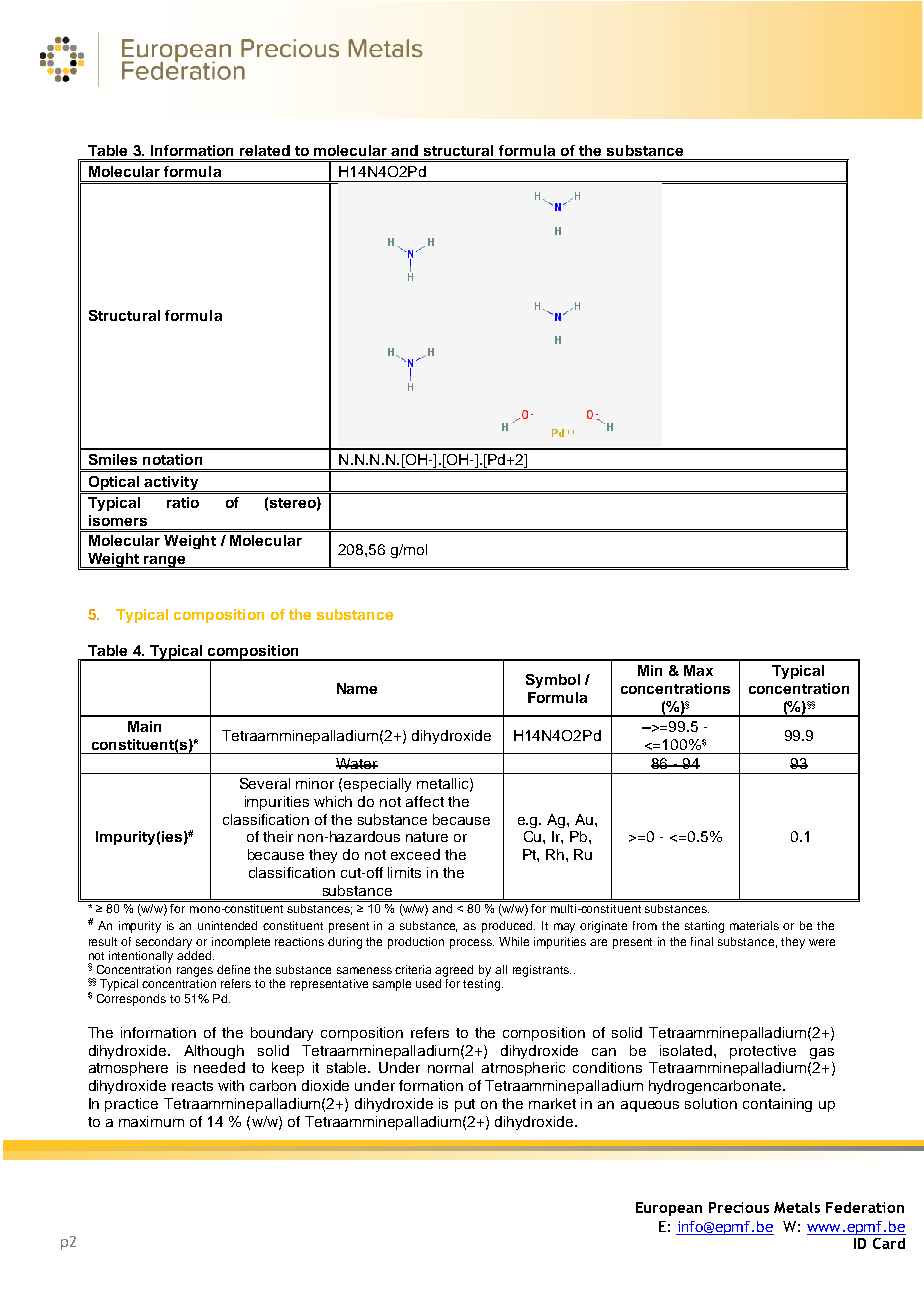 The width and height of the document is (924, 1308). Describe the element at coordinates (425, 801) in the document. I see `affect` at that location.
